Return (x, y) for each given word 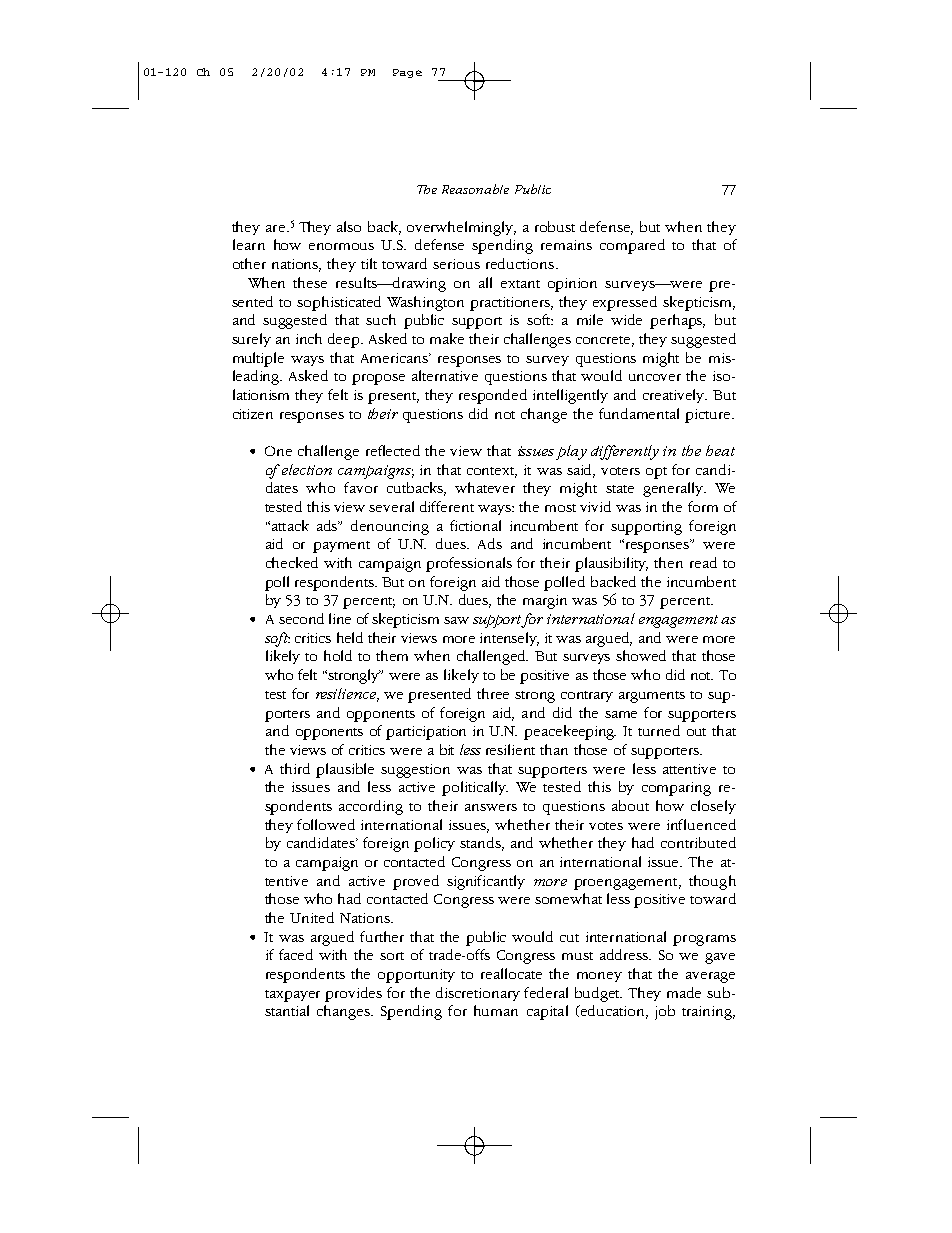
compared (632, 246)
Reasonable (475, 189)
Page (407, 73)
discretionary (478, 994)
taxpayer (292, 996)
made (684, 992)
